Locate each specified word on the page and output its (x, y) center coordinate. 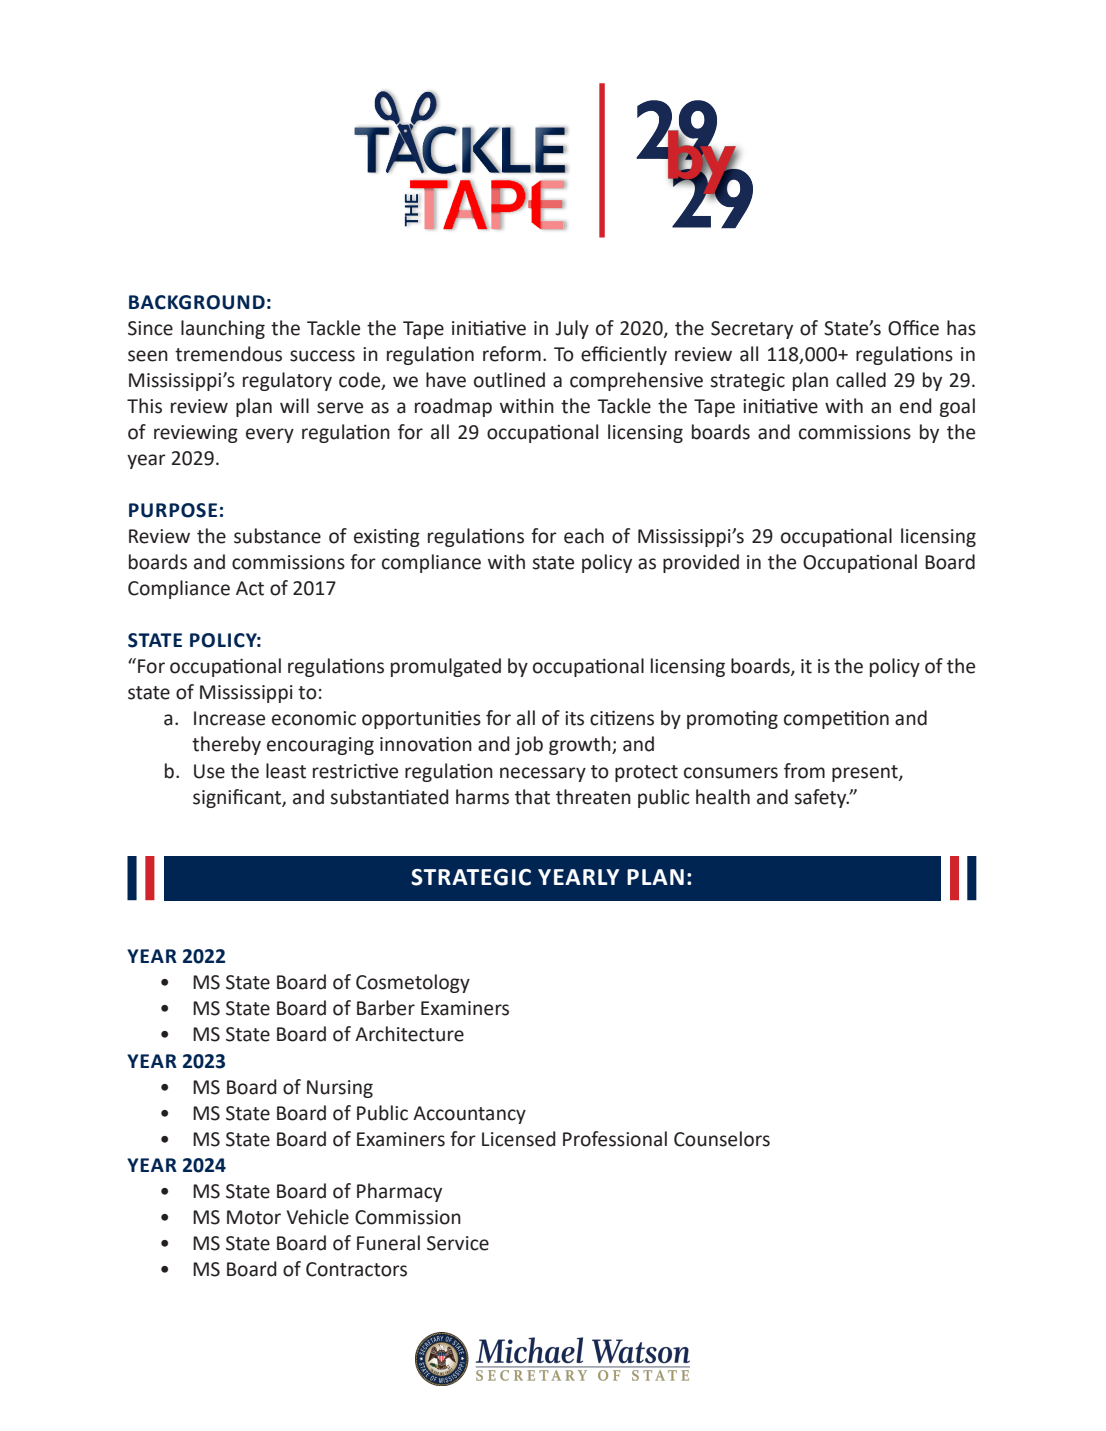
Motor (254, 1217)
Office (913, 328)
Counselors (722, 1139)
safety (821, 798)
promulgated (446, 667)
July (572, 329)
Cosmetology (413, 983)
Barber (386, 1008)
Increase (229, 718)
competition (836, 719)
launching (223, 329)
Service (458, 1243)
